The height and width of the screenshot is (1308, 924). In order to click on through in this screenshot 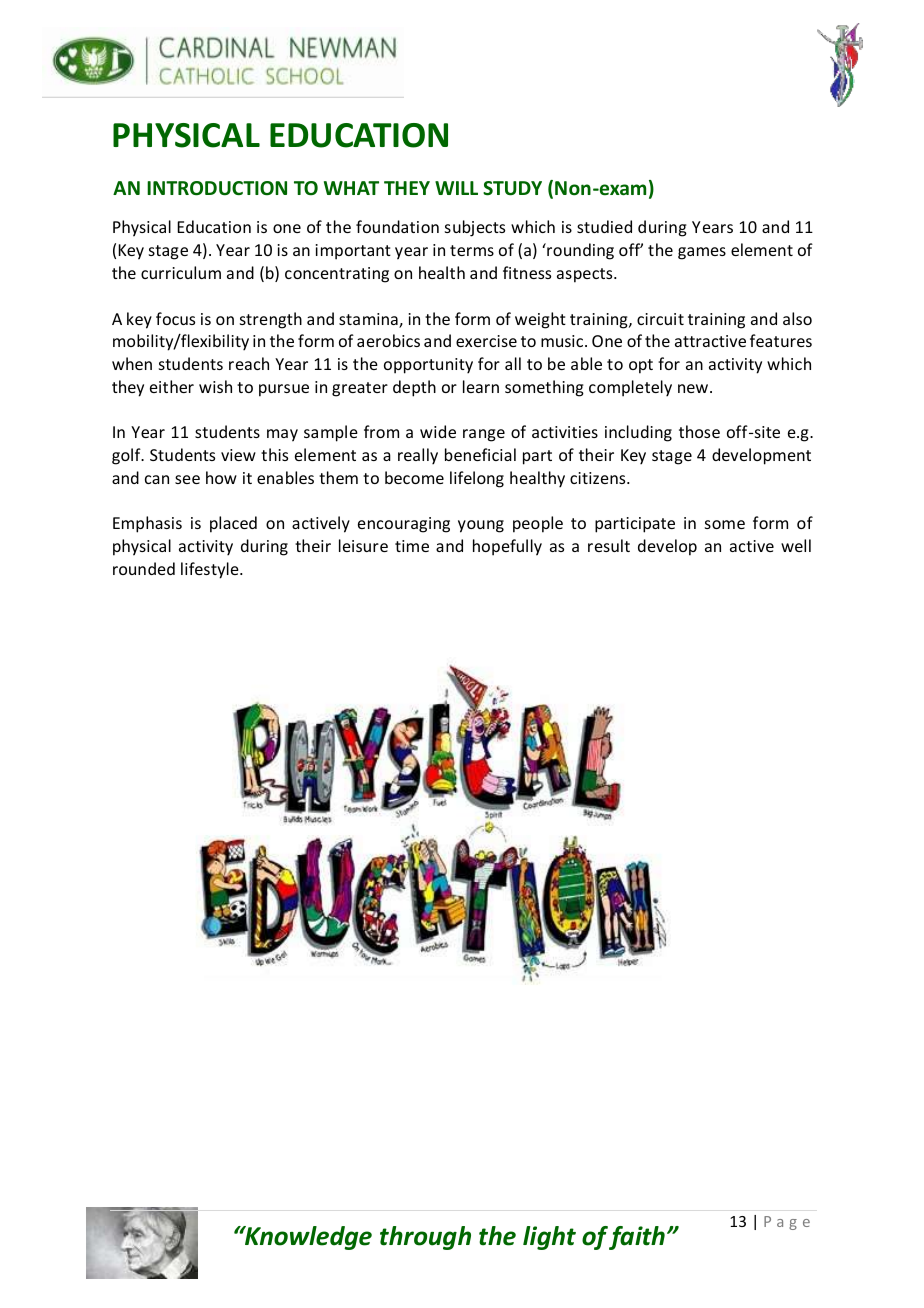, I will do `click(425, 1238)`.
